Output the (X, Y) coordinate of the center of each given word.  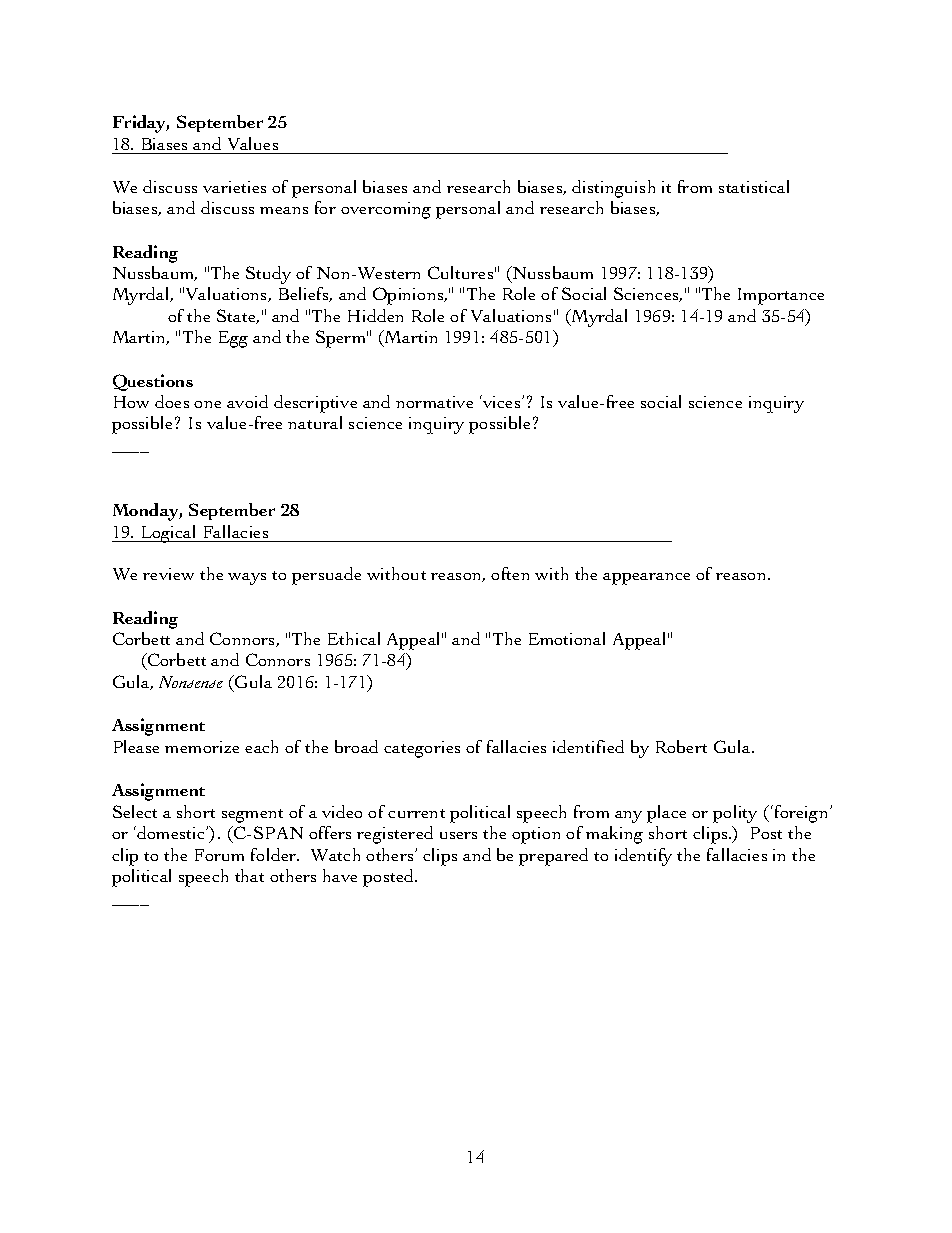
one (207, 404)
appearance (646, 579)
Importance (781, 296)
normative (434, 402)
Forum (219, 855)
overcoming (386, 210)
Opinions (409, 296)
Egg (233, 339)
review (168, 574)
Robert (681, 746)
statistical (754, 186)
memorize (202, 747)
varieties (234, 187)
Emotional (567, 638)
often (510, 573)
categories (422, 749)
